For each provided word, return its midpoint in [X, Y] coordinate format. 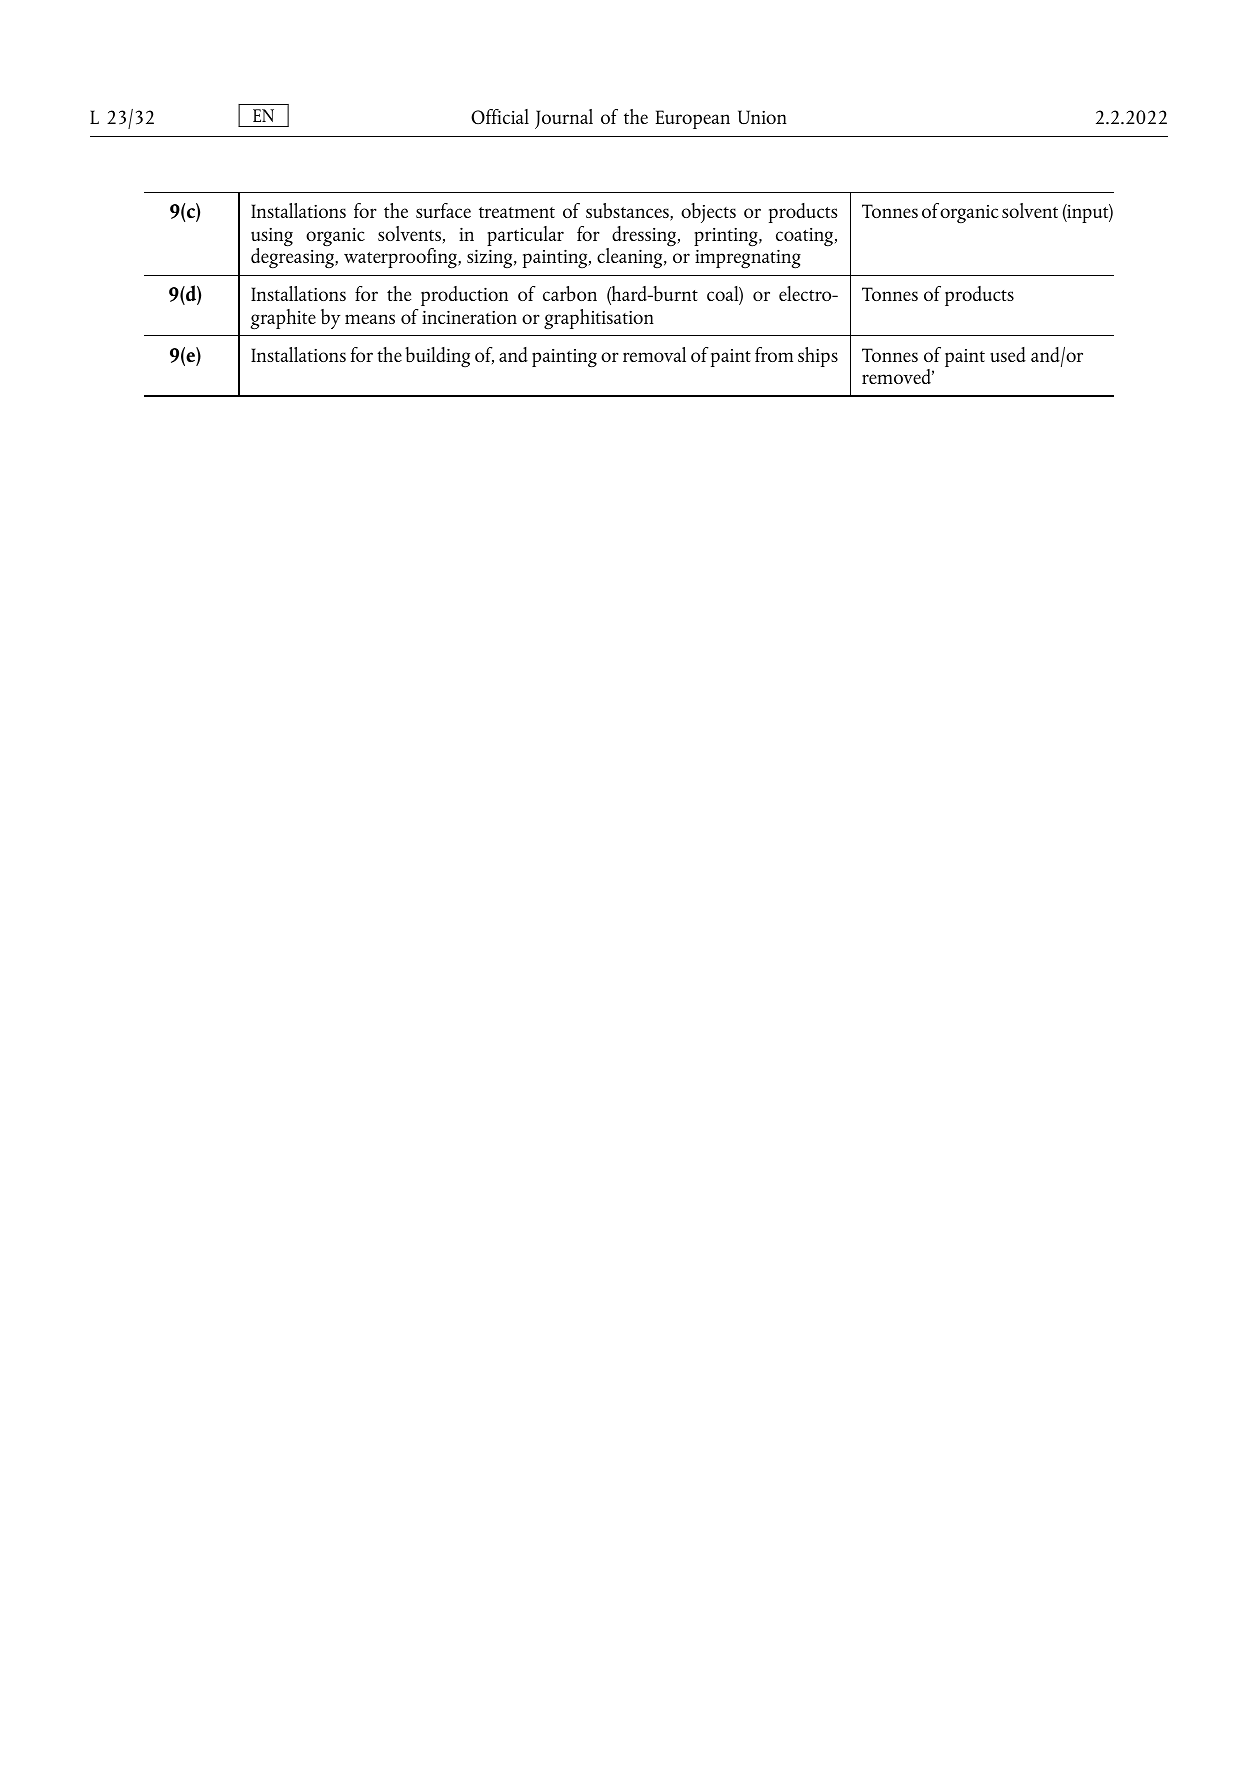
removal [654, 354]
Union [762, 117]
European [693, 119]
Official [500, 116]
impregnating [748, 259]
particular [525, 236]
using [272, 238]
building [437, 357]
